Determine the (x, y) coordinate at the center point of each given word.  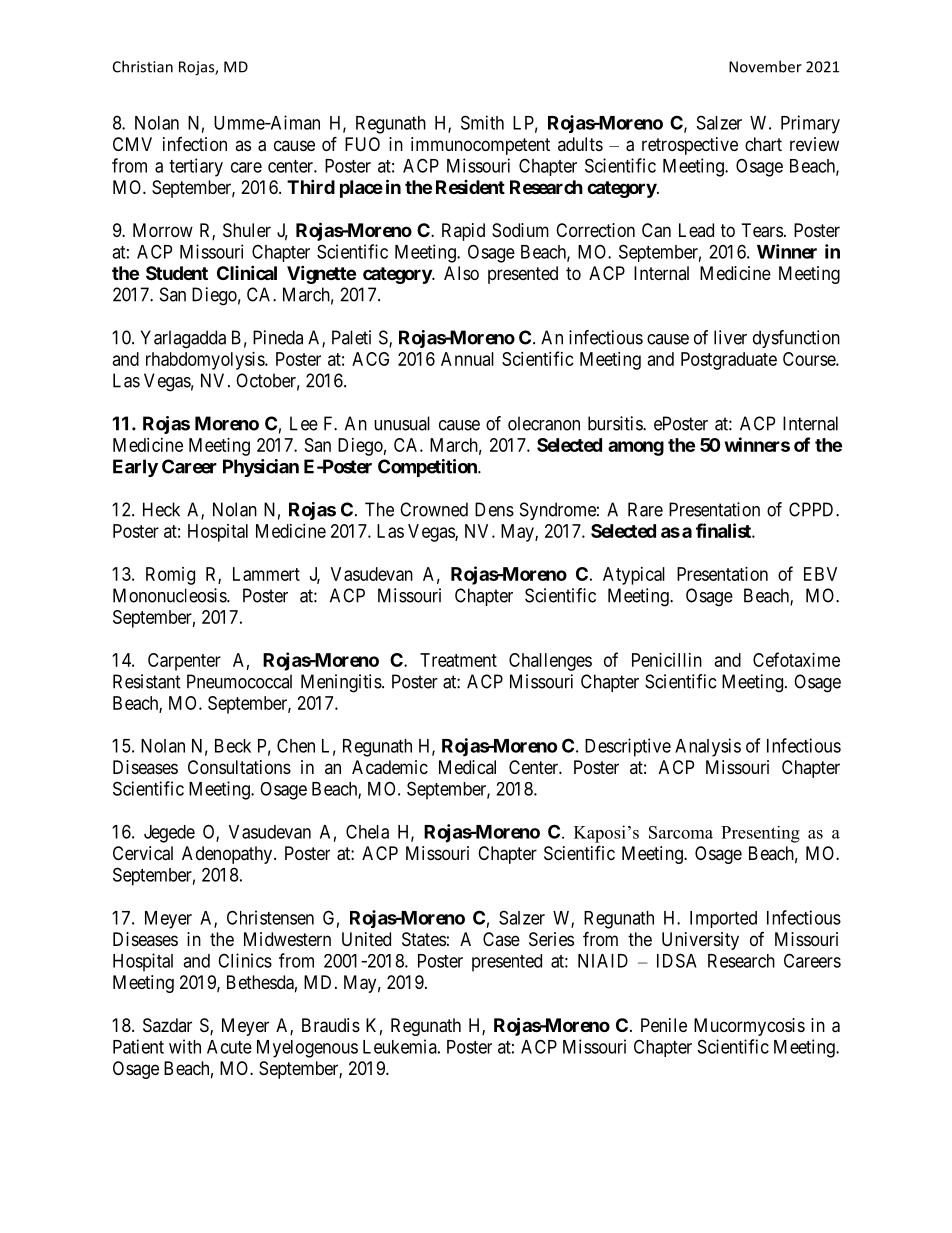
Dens (494, 509)
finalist (724, 530)
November (765, 66)
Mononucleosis (170, 595)
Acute (229, 1047)
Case (501, 939)
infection (195, 144)
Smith (482, 122)
